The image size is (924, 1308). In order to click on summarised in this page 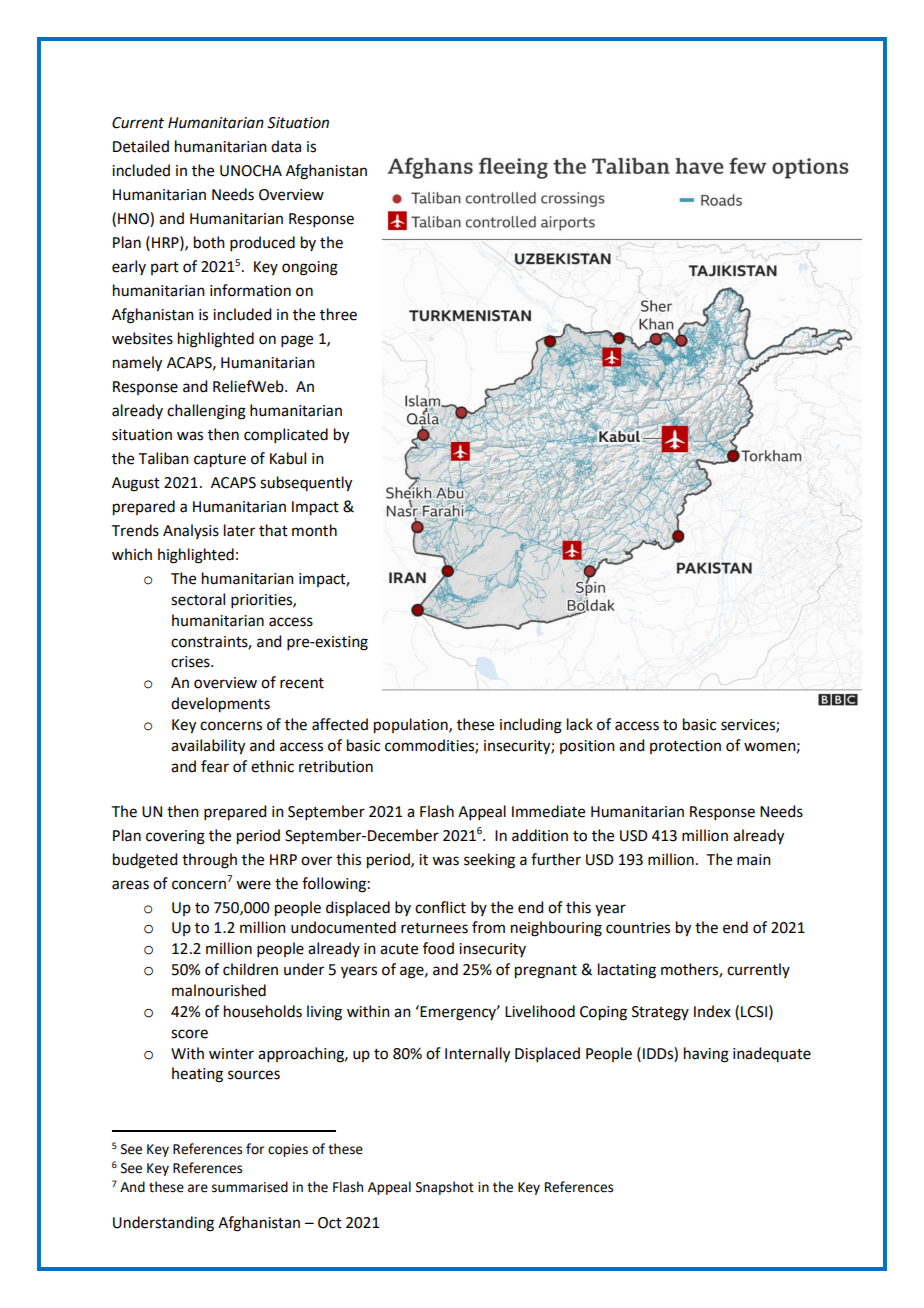, I will do `click(250, 1187)`.
